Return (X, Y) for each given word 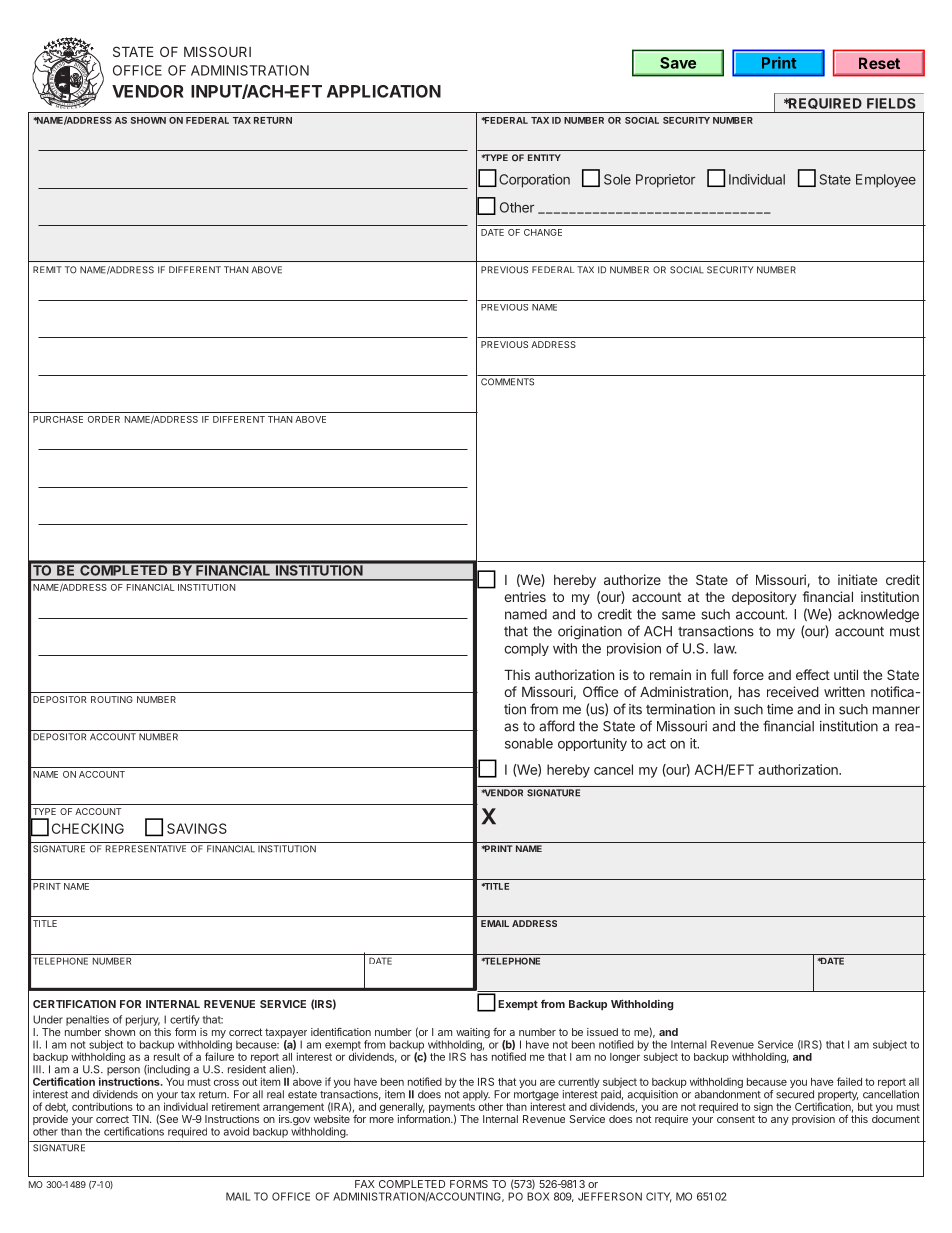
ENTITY (544, 157)
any (780, 1121)
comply (526, 649)
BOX (538, 1196)
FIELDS (891, 103)
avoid (236, 1131)
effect (813, 674)
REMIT (47, 269)
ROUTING (112, 699)
